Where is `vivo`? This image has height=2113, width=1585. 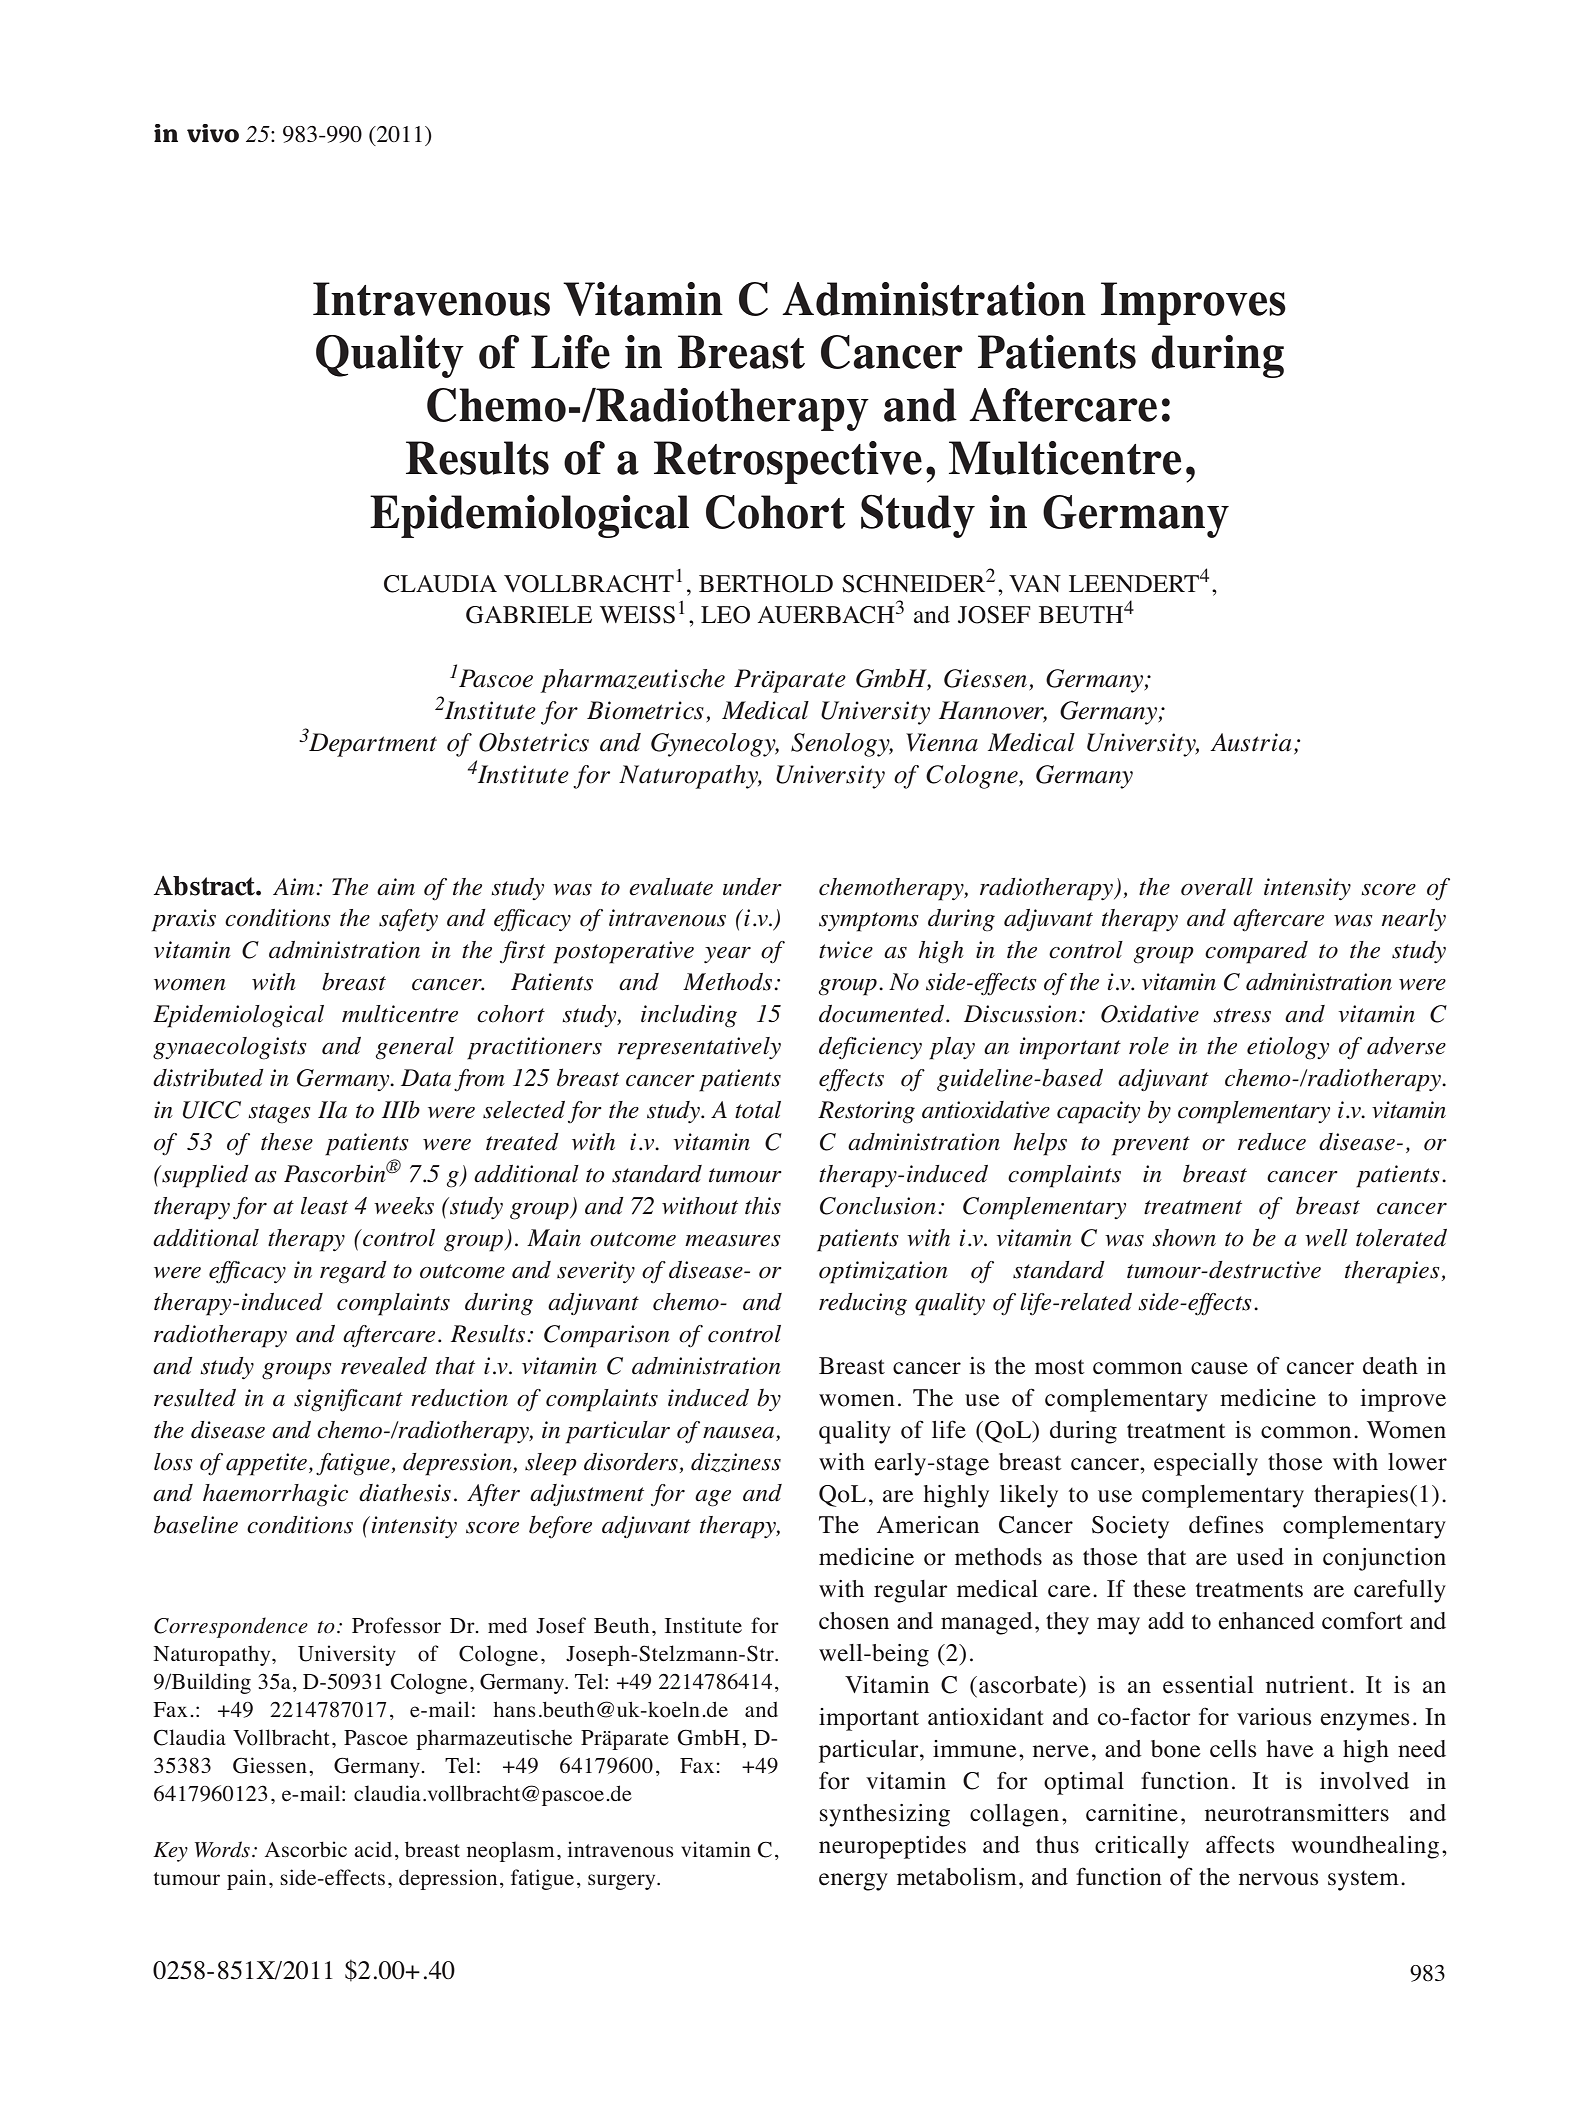
vivo is located at coordinates (213, 133).
